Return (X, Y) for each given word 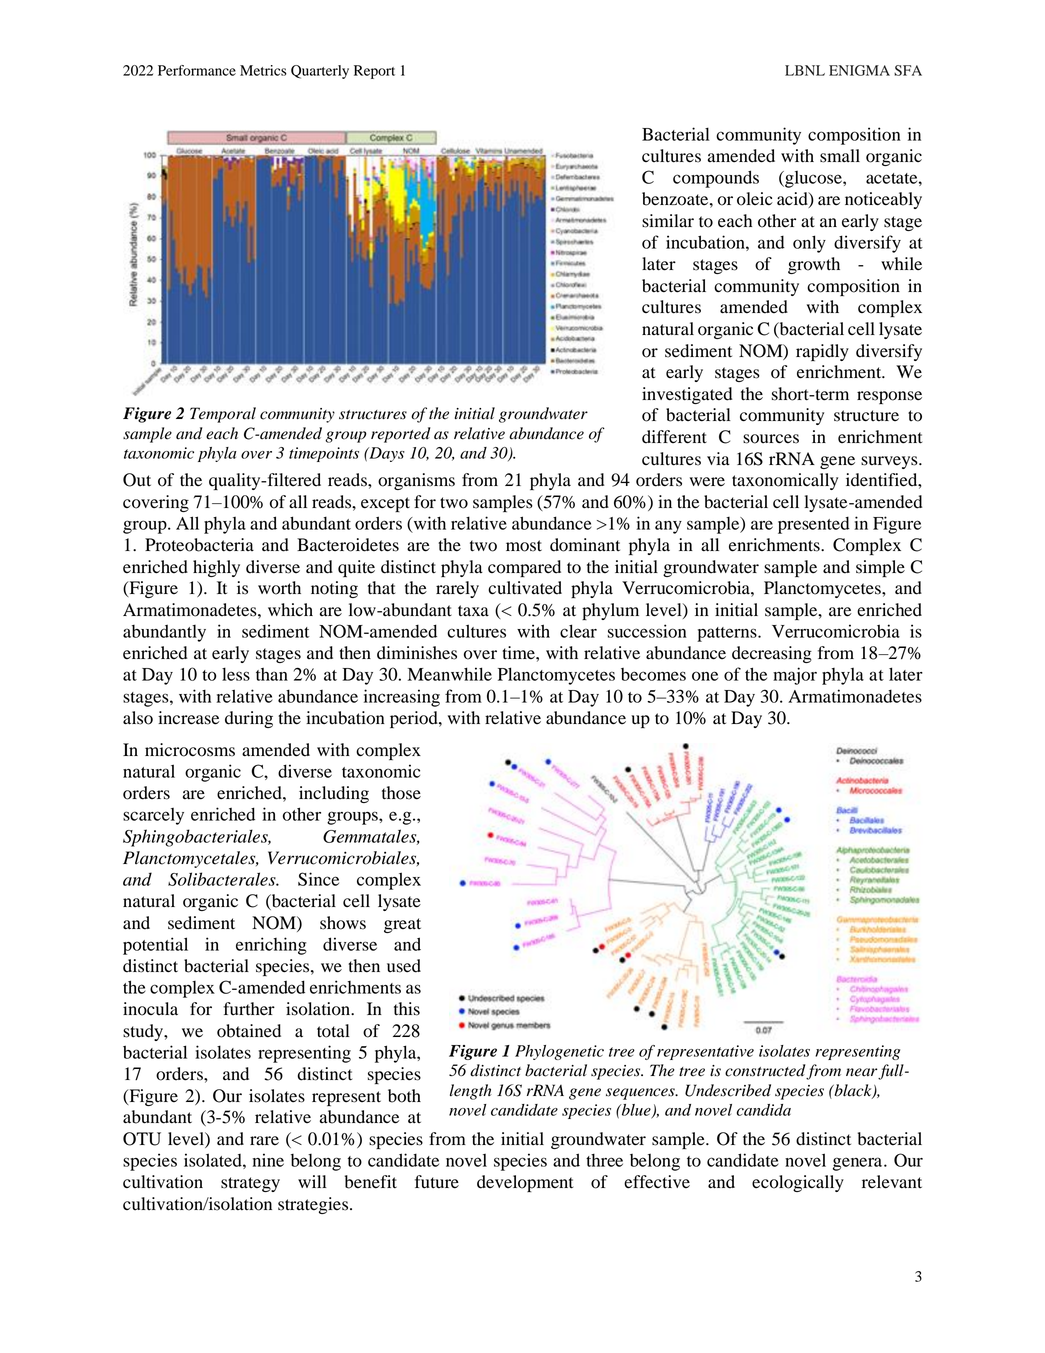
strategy (250, 1184)
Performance (197, 70)
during (249, 719)
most (524, 546)
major (795, 676)
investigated (687, 395)
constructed (766, 1071)
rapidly (822, 352)
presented (814, 525)
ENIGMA (859, 70)
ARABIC (282, 413)
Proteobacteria (199, 545)
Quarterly (320, 72)
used (404, 966)
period (415, 719)
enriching (271, 946)
